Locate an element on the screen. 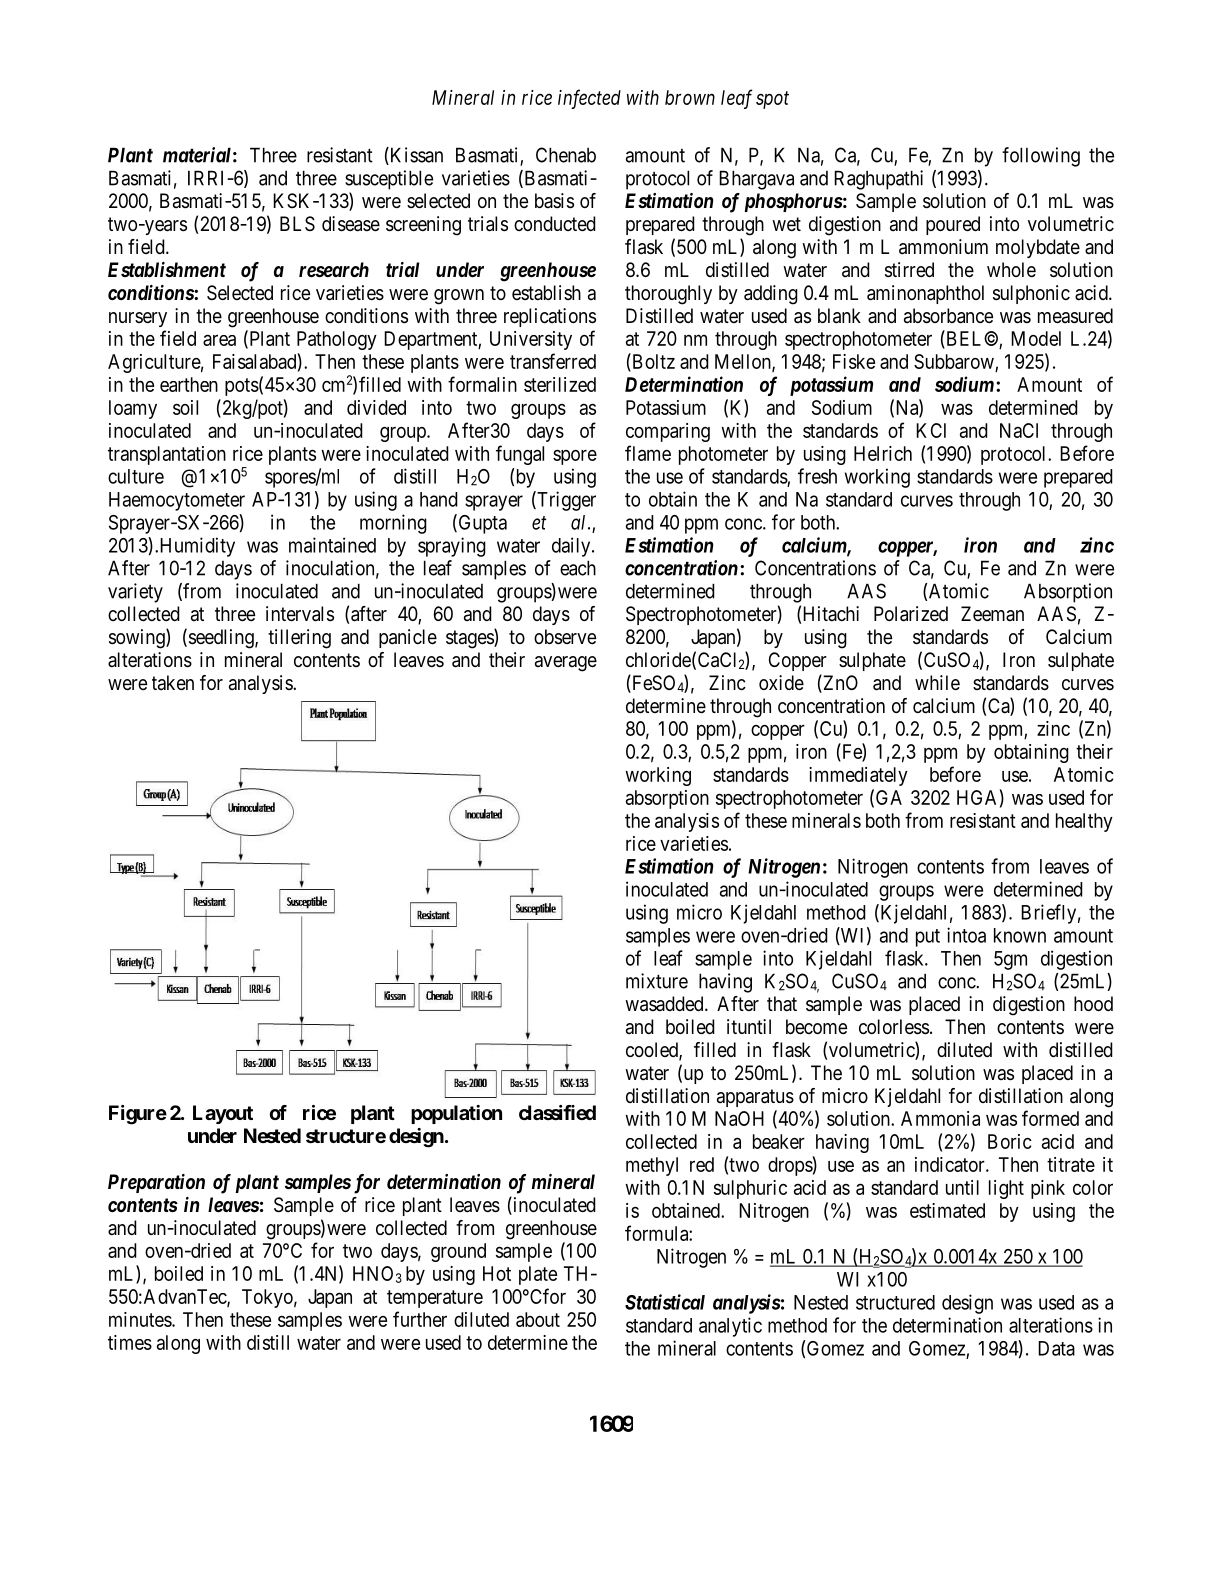 Image resolution: width=1221 pixels, height=1580 pixels. BLS is located at coordinates (297, 223).
